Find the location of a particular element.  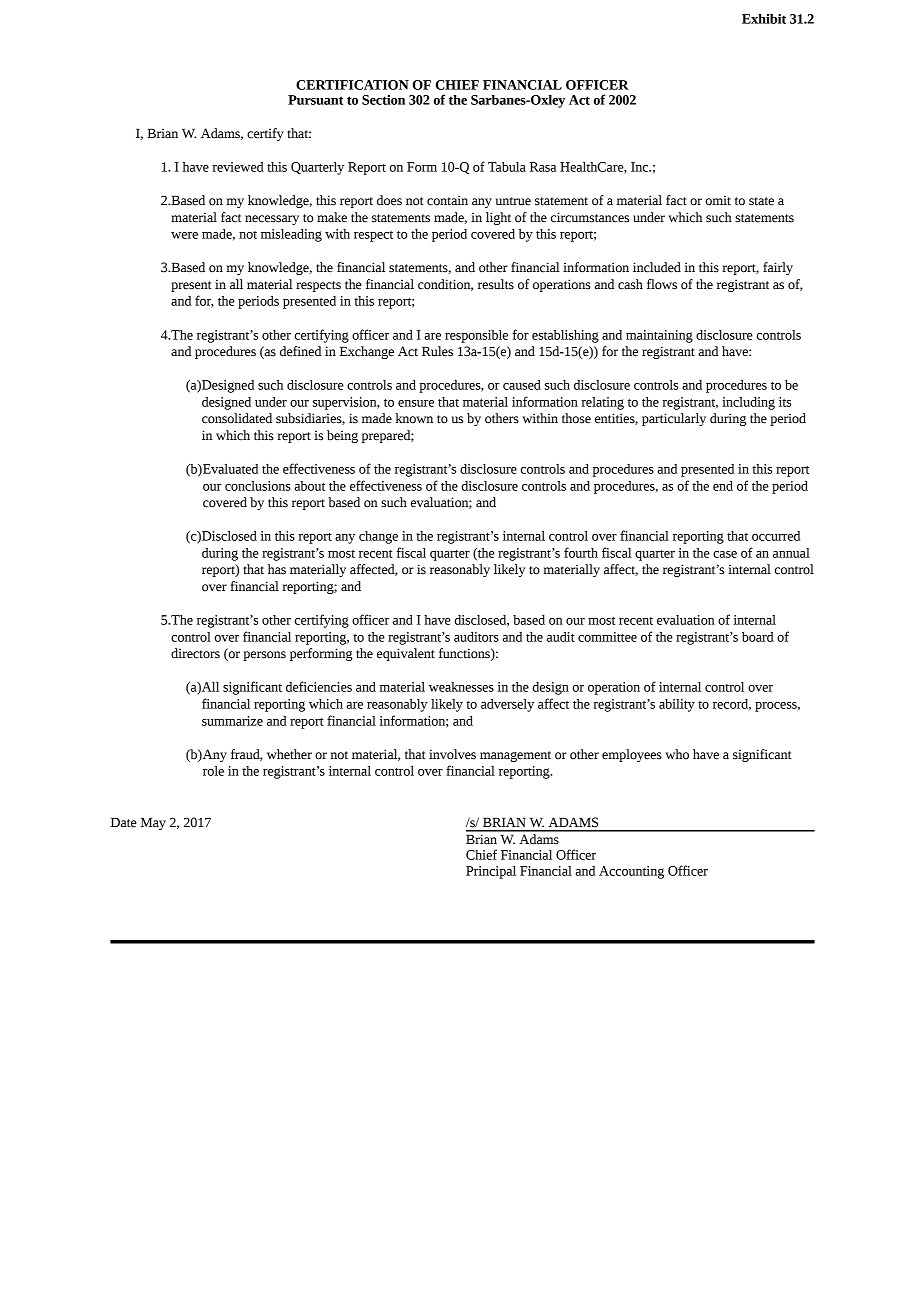

conclusions is located at coordinates (258, 486).
